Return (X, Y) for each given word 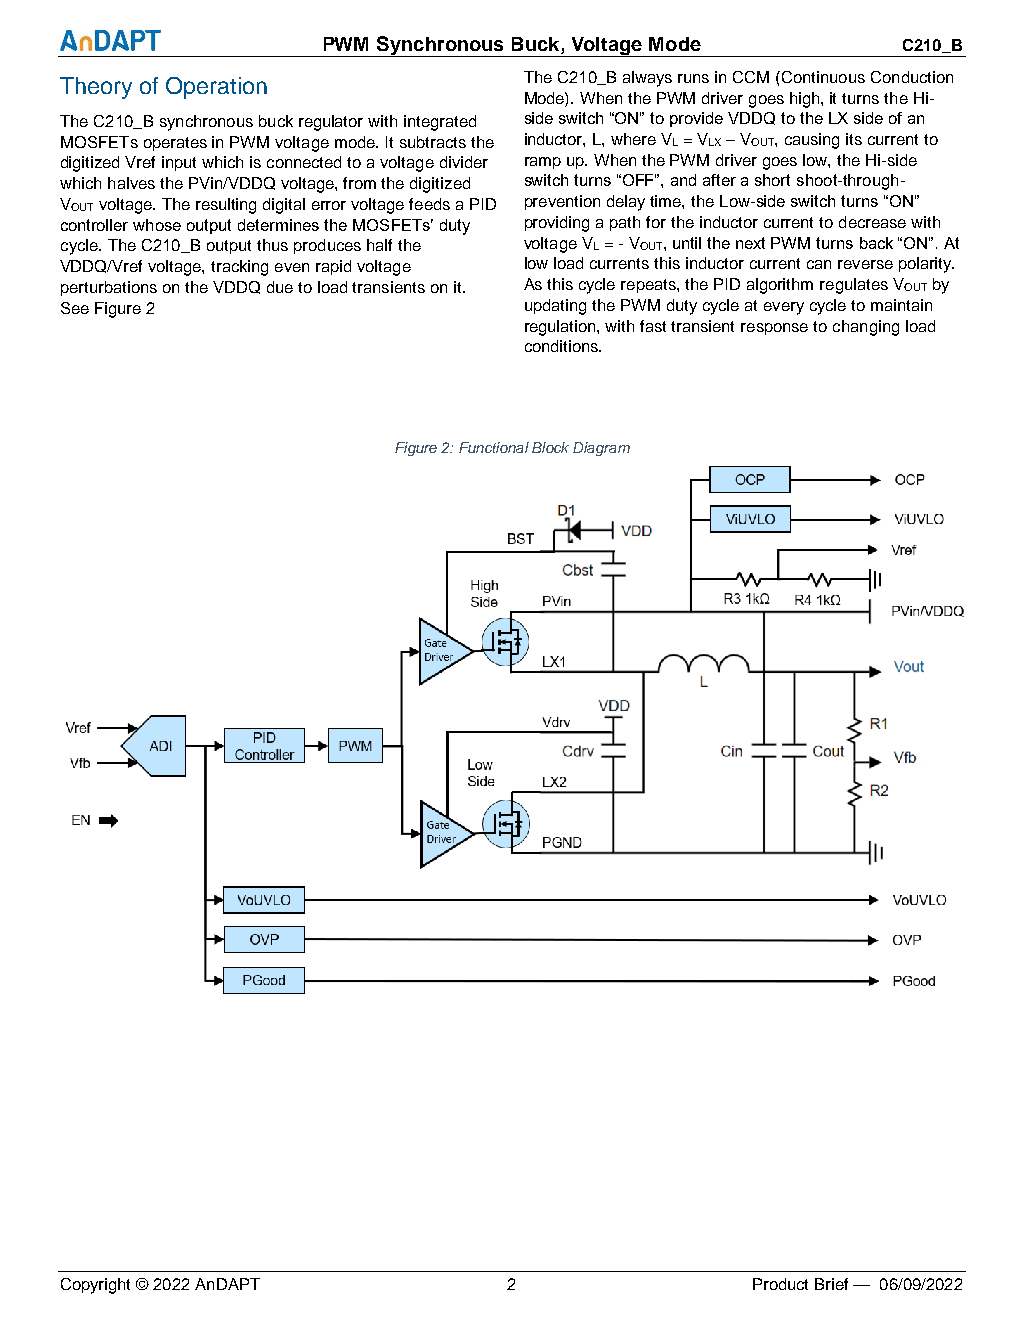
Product (780, 1284)
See (75, 308)
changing (866, 328)
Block (550, 447)
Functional (494, 447)
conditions (563, 346)
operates (175, 144)
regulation (561, 328)
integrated (440, 123)
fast (653, 326)
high (806, 100)
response (774, 329)
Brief (831, 1284)
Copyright (95, 1286)
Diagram (601, 449)
